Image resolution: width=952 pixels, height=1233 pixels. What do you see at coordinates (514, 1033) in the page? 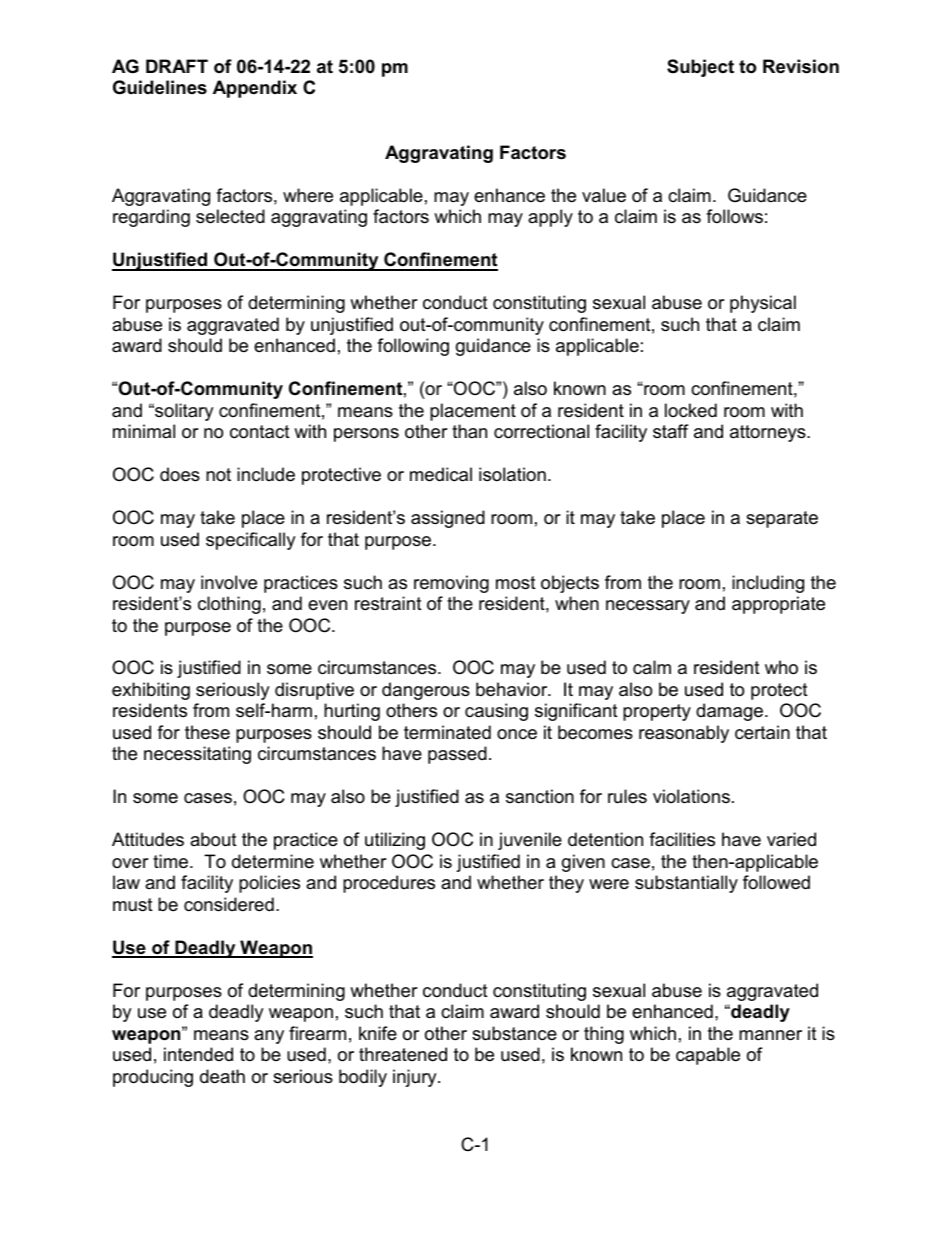
I see `substance` at bounding box center [514, 1033].
